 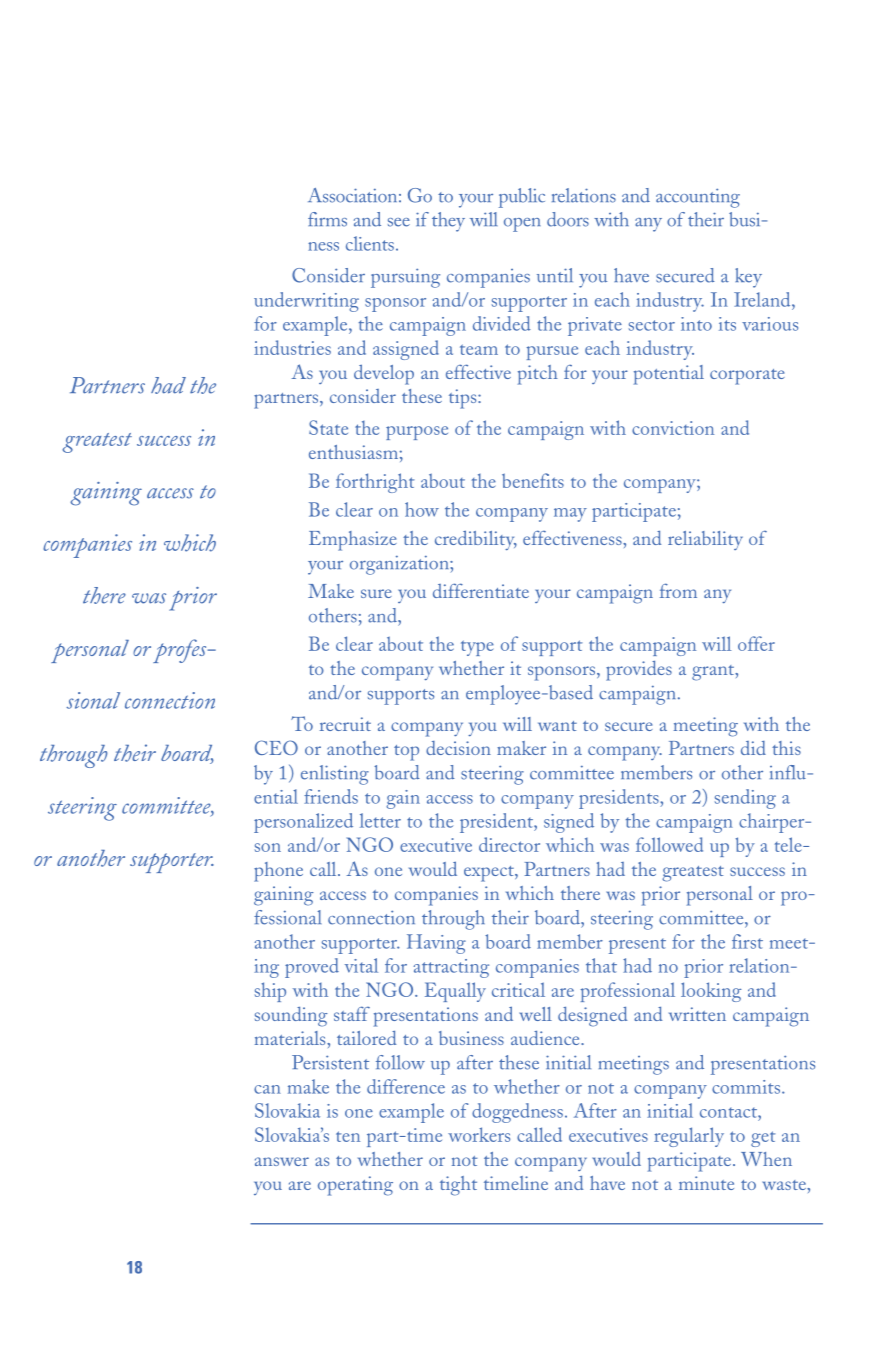 What do you see at coordinates (355, 1186) in the screenshot?
I see `operating` at bounding box center [355, 1186].
